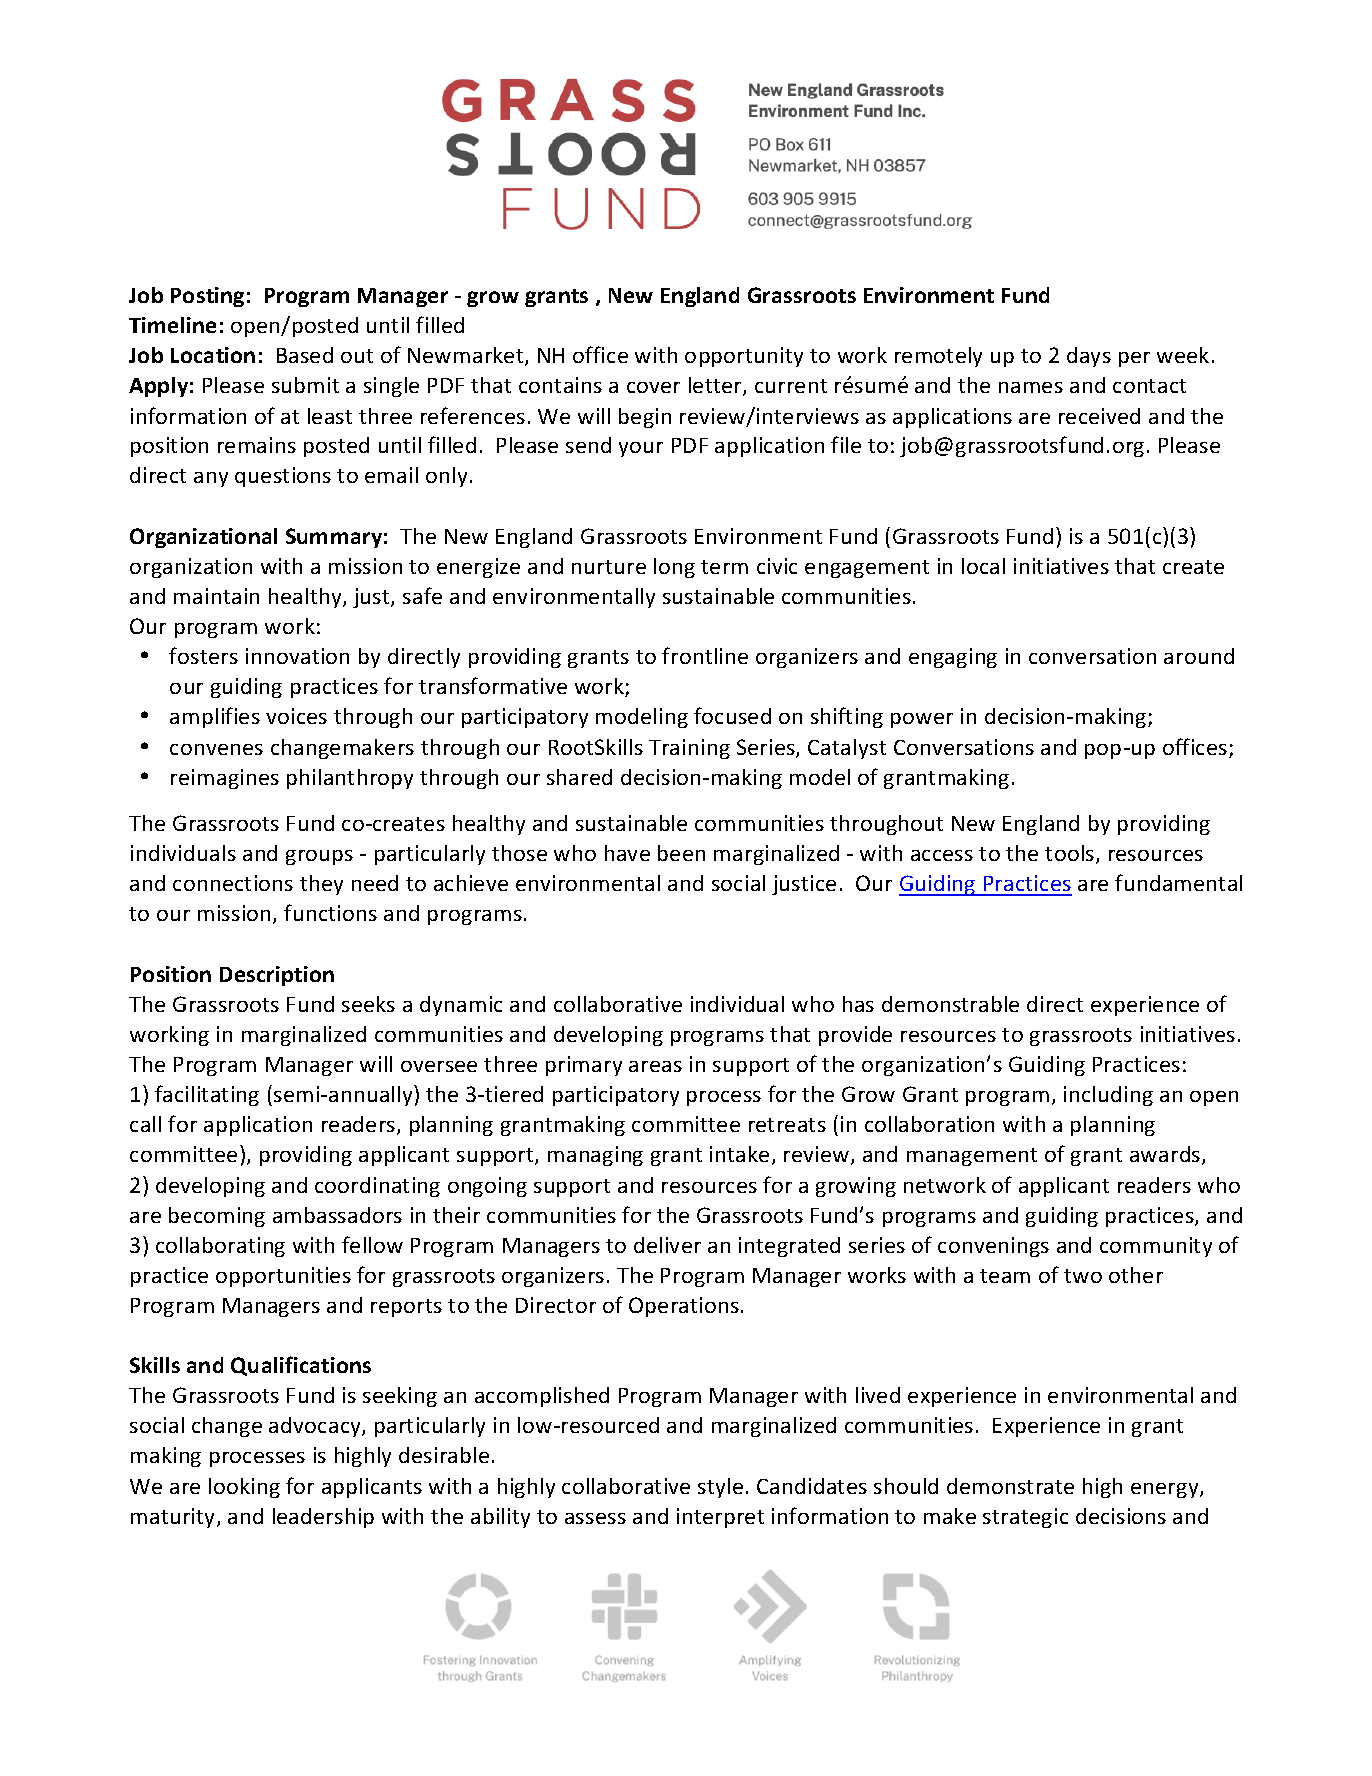 The image size is (1372, 1776). Describe the element at coordinates (744, 357) in the screenshot. I see `opportunity` at that location.
